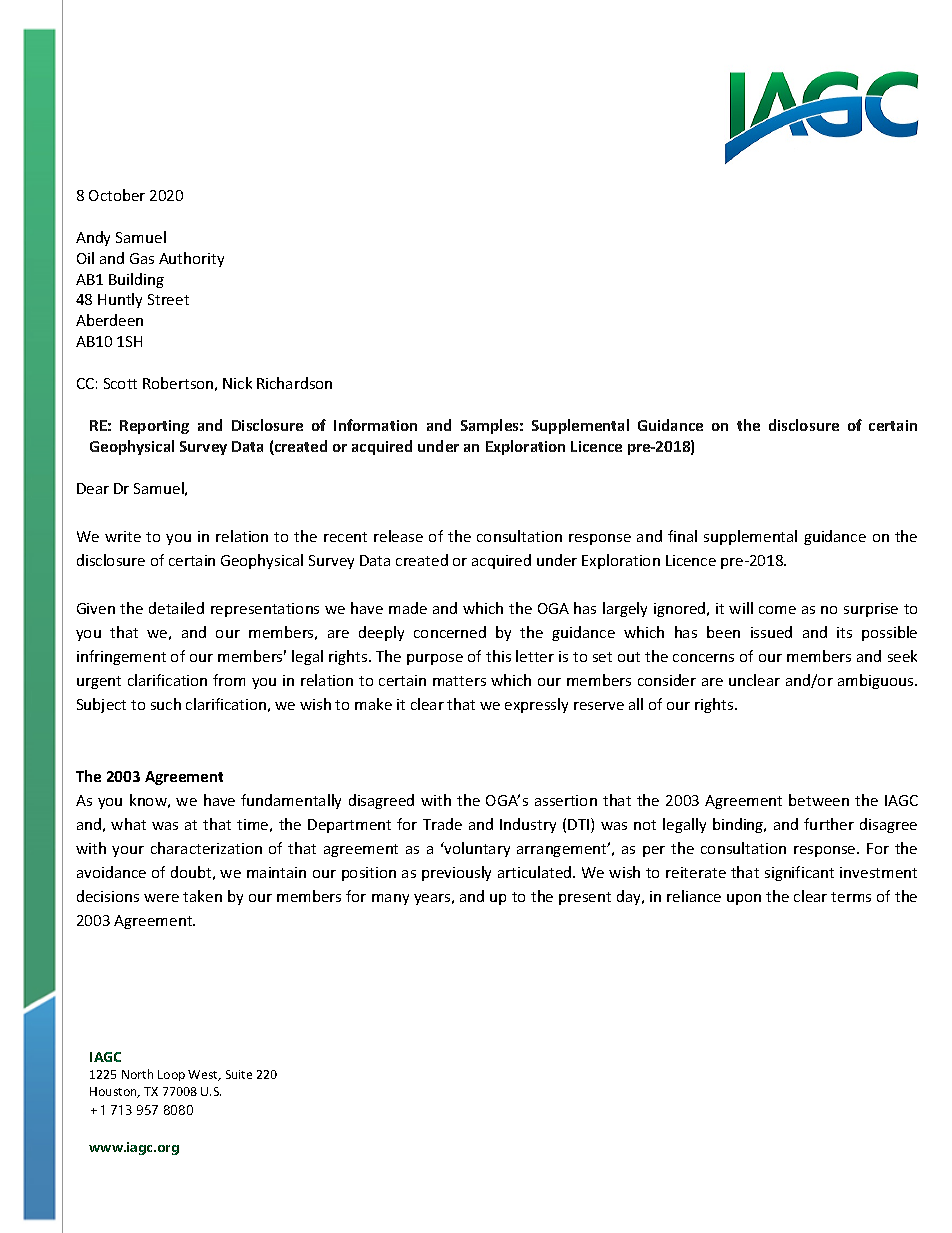 This screenshot has width=952, height=1233. Describe the element at coordinates (682, 536) in the screenshot. I see `final` at that location.
